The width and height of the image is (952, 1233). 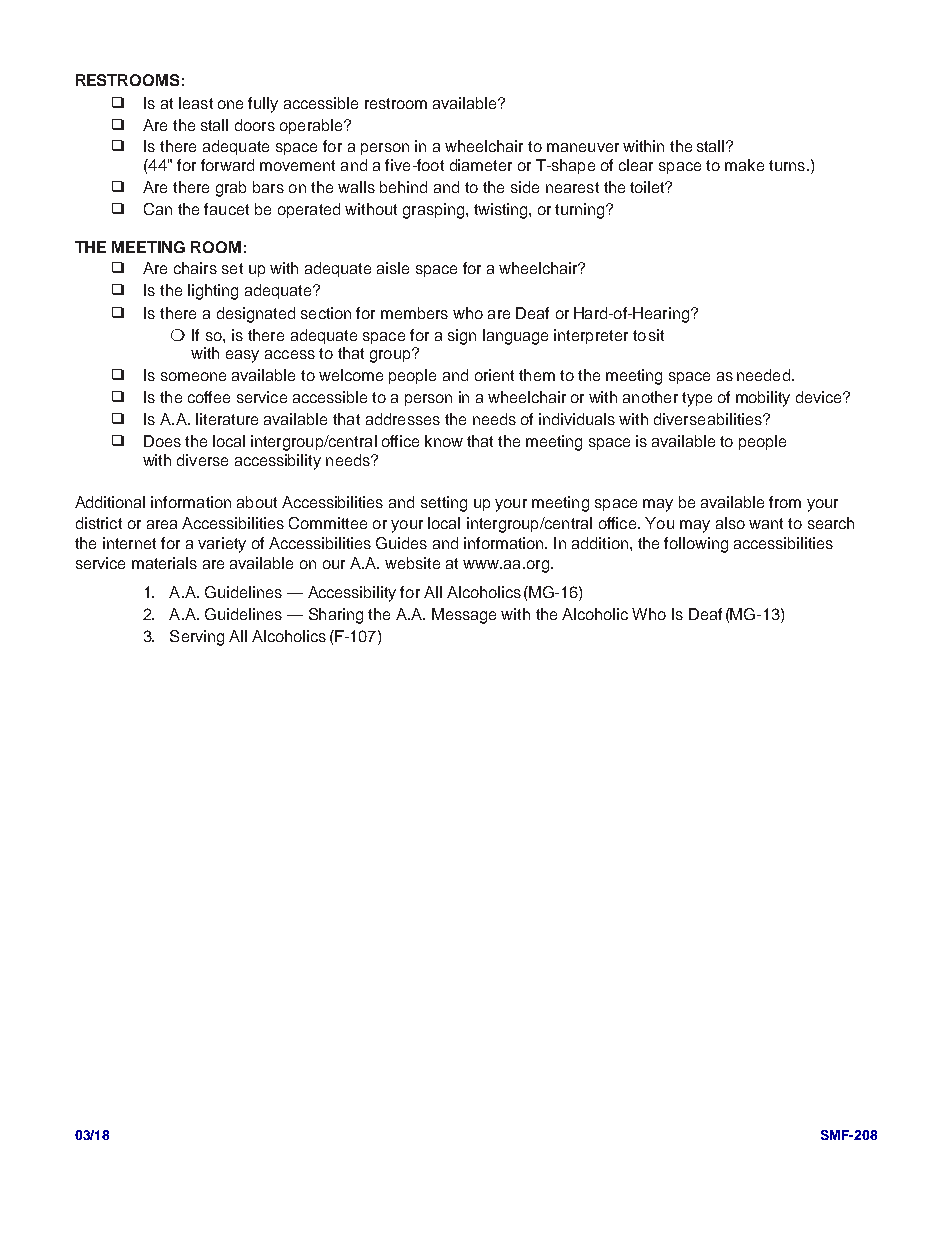 What do you see at coordinates (414, 313) in the image?
I see `members` at bounding box center [414, 313].
